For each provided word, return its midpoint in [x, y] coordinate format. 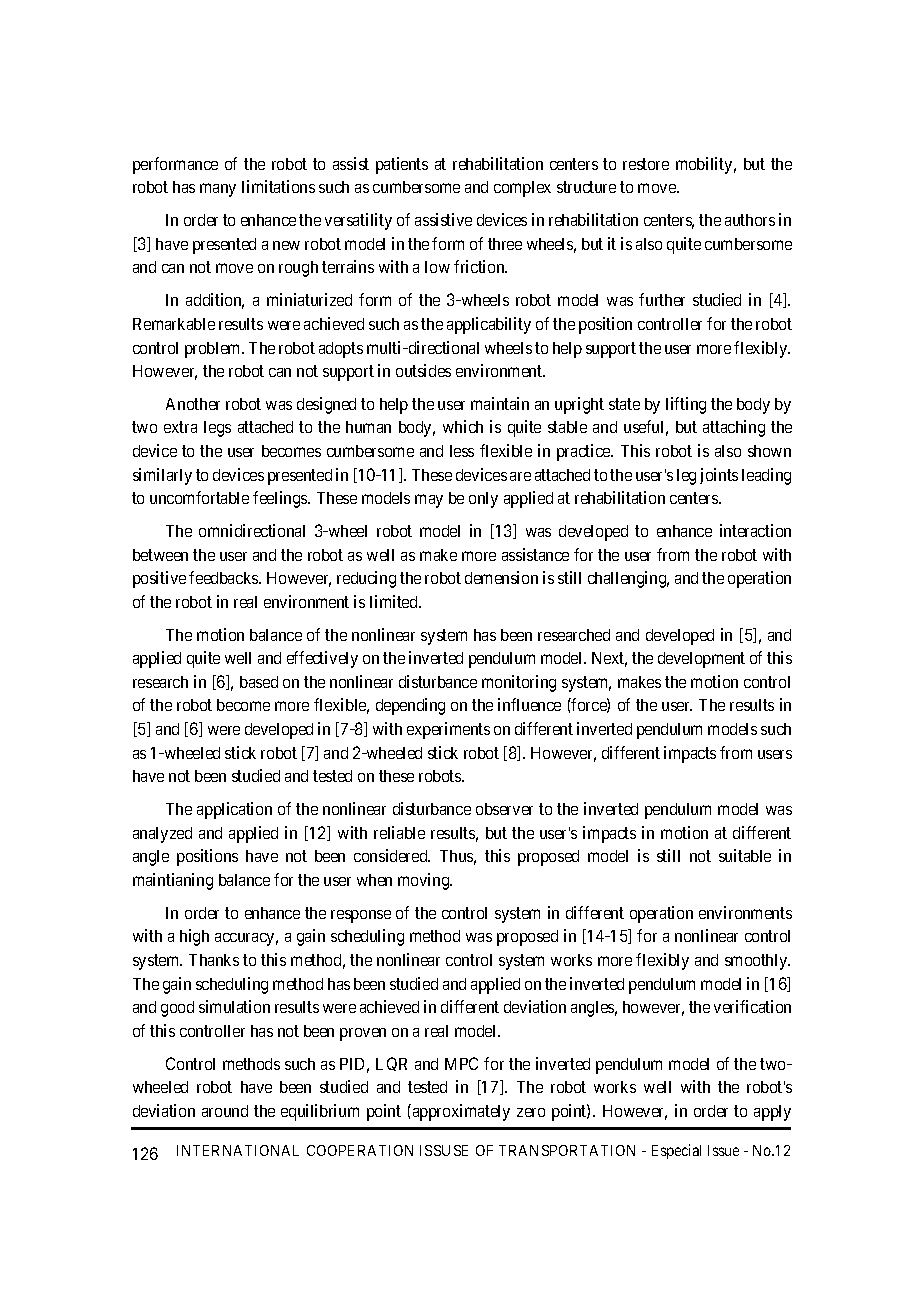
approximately [461, 1112]
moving [425, 881]
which [463, 426]
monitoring [519, 683]
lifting [686, 405]
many [218, 190]
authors [750, 220]
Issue [723, 1150]
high [194, 937]
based [259, 682]
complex [522, 189]
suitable [745, 855]
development [701, 660]
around [225, 1111]
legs [217, 429]
